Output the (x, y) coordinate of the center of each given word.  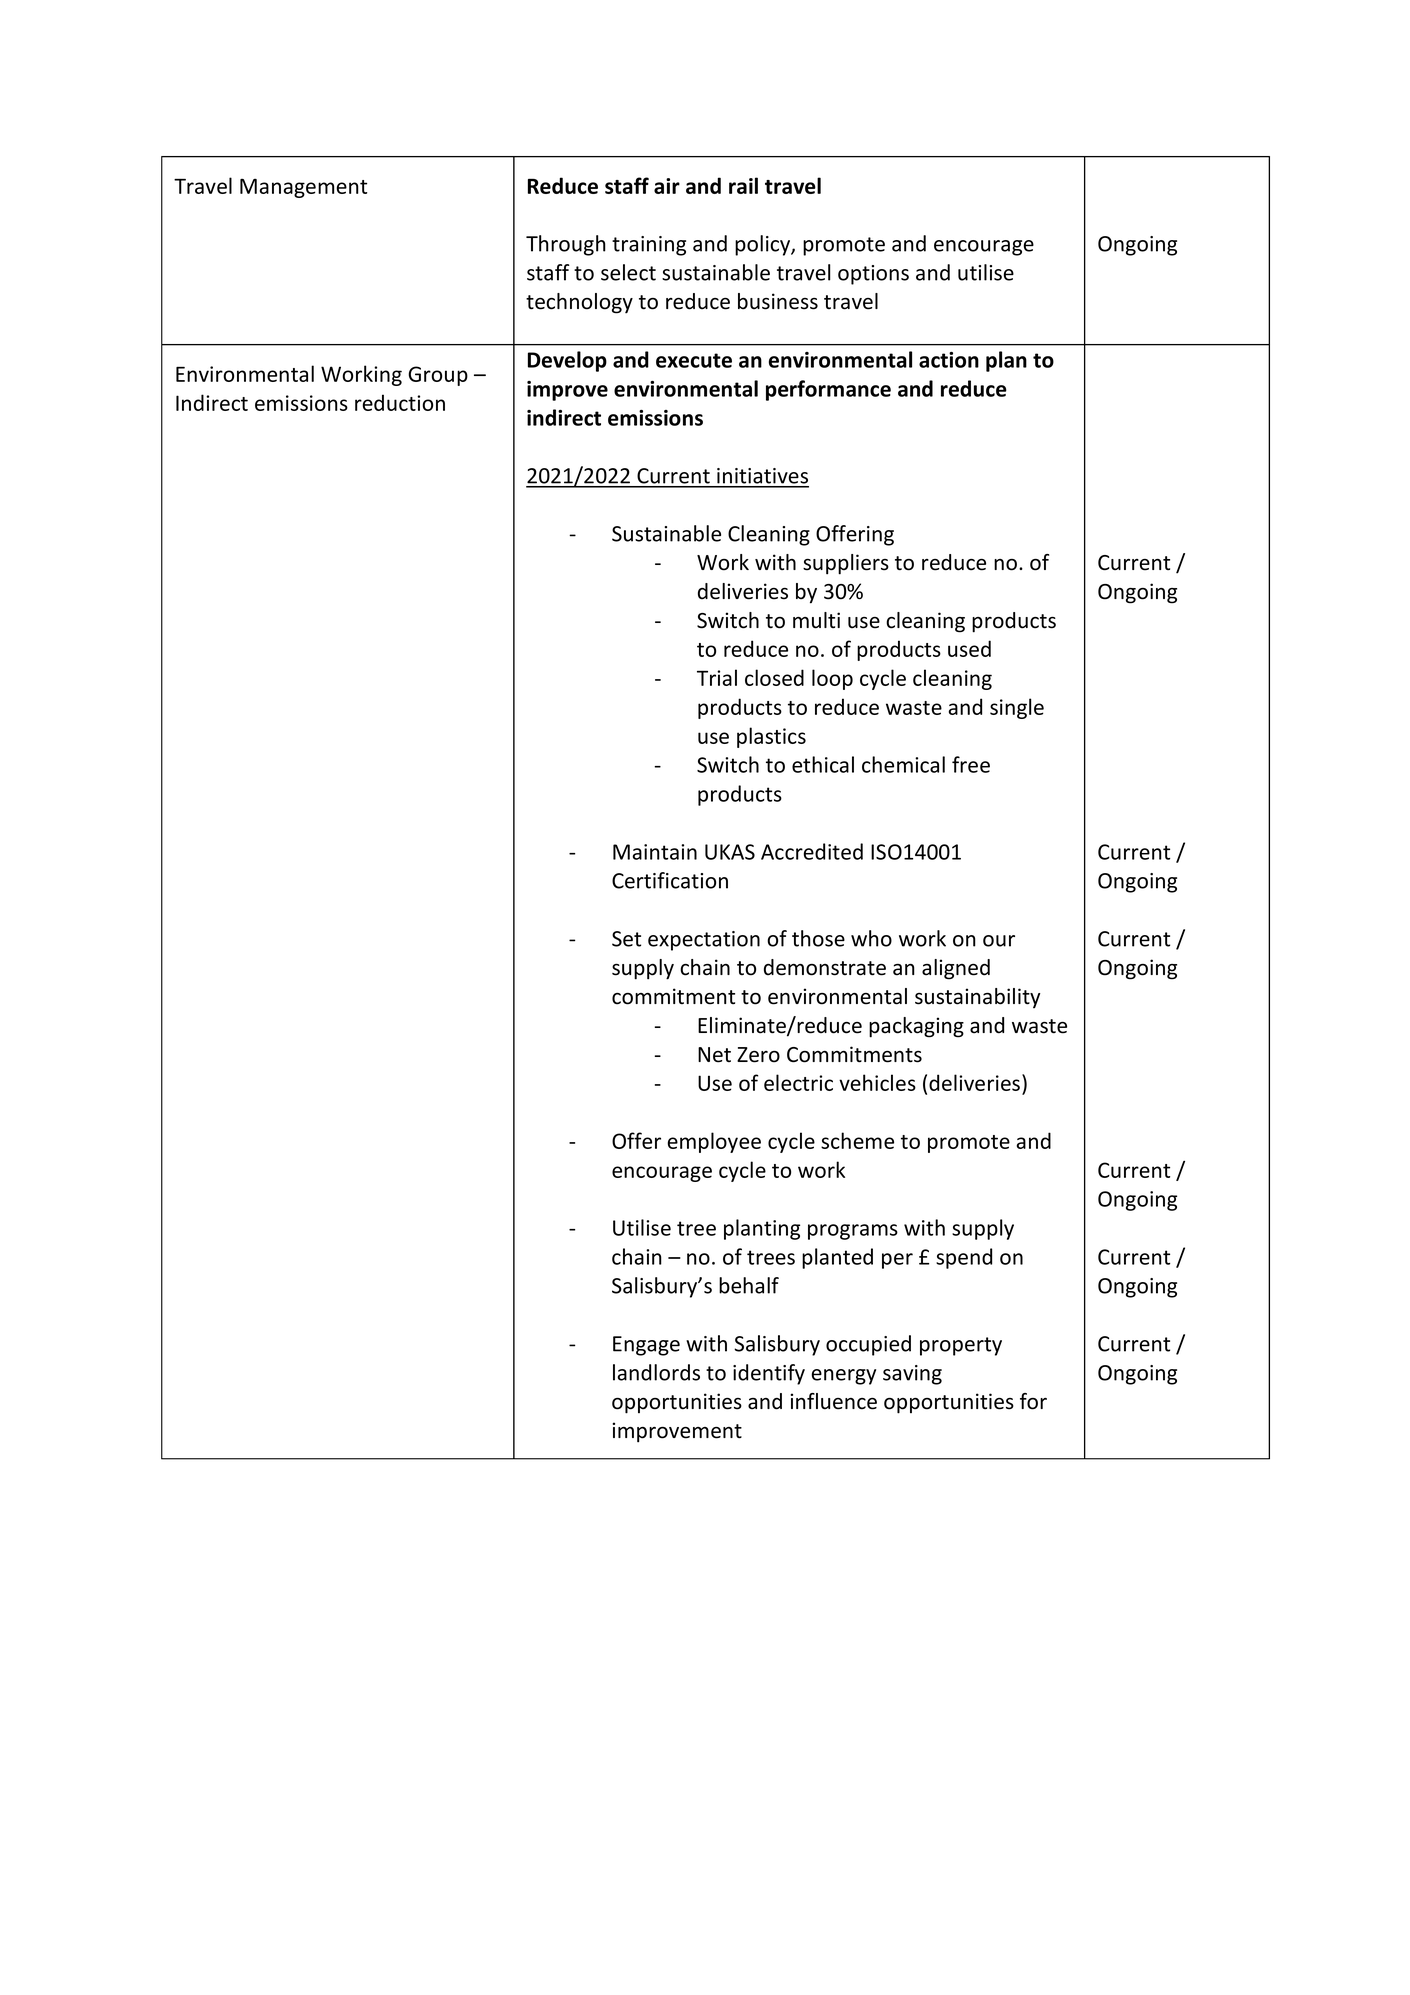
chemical (903, 764)
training (649, 246)
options (873, 275)
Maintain (655, 852)
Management (303, 188)
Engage (646, 1346)
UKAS (730, 852)
